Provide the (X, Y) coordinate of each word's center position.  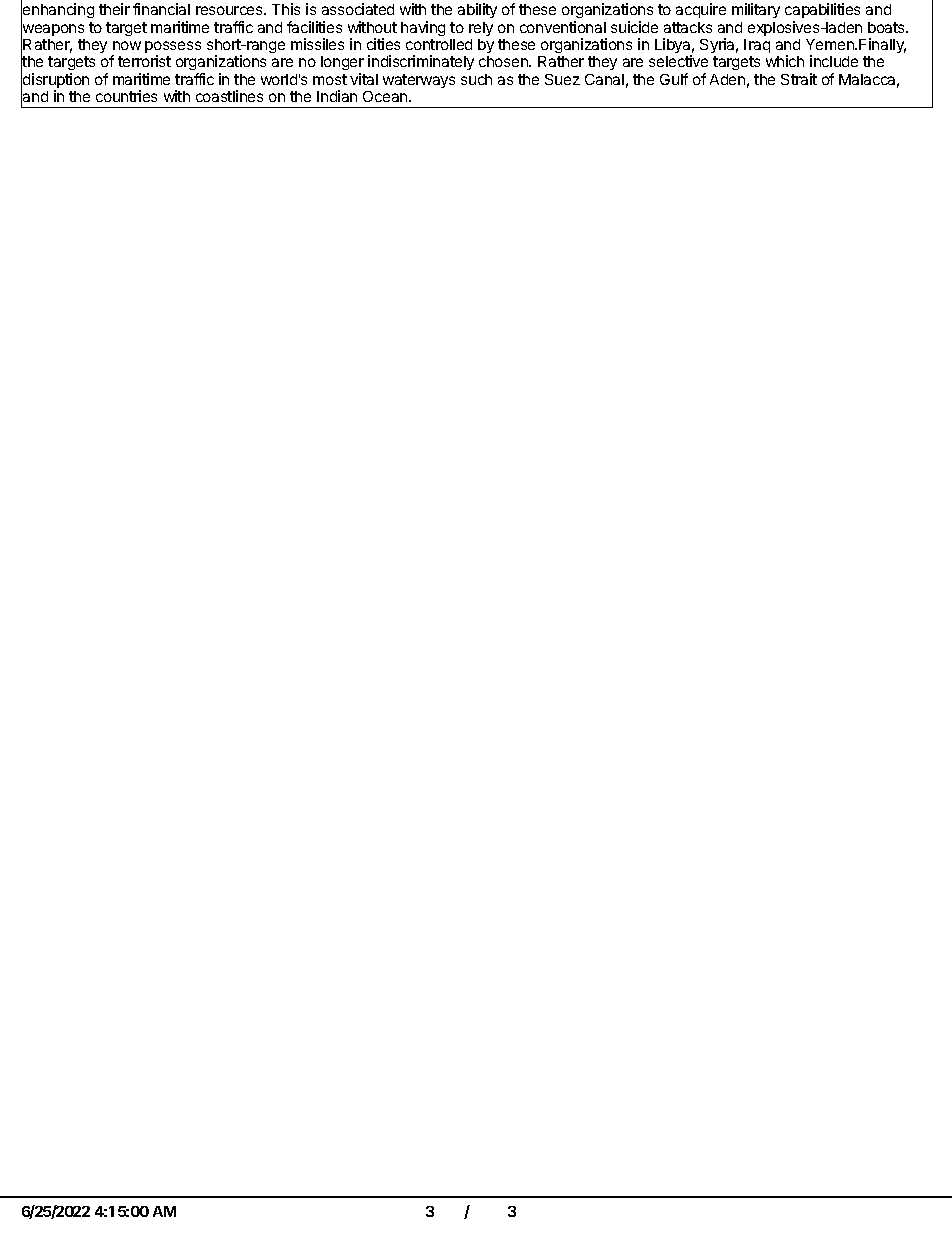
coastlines (229, 96)
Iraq (757, 46)
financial (161, 9)
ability (477, 10)
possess (173, 48)
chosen (504, 61)
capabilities (822, 10)
